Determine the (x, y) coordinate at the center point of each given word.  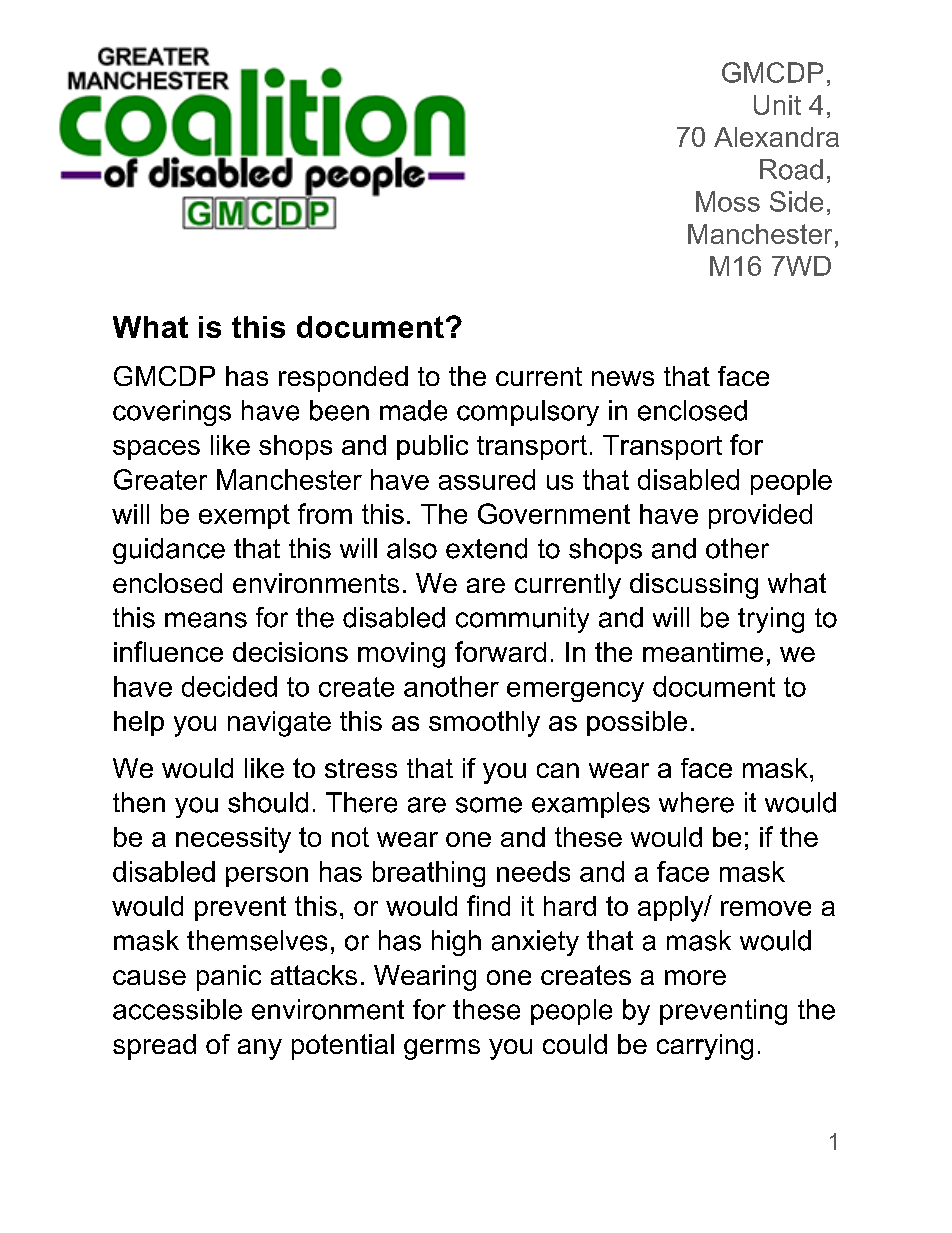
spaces (156, 450)
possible (637, 723)
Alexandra (776, 137)
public (432, 447)
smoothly (484, 724)
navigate (279, 724)
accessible (177, 1009)
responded (343, 379)
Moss (728, 201)
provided (760, 516)
